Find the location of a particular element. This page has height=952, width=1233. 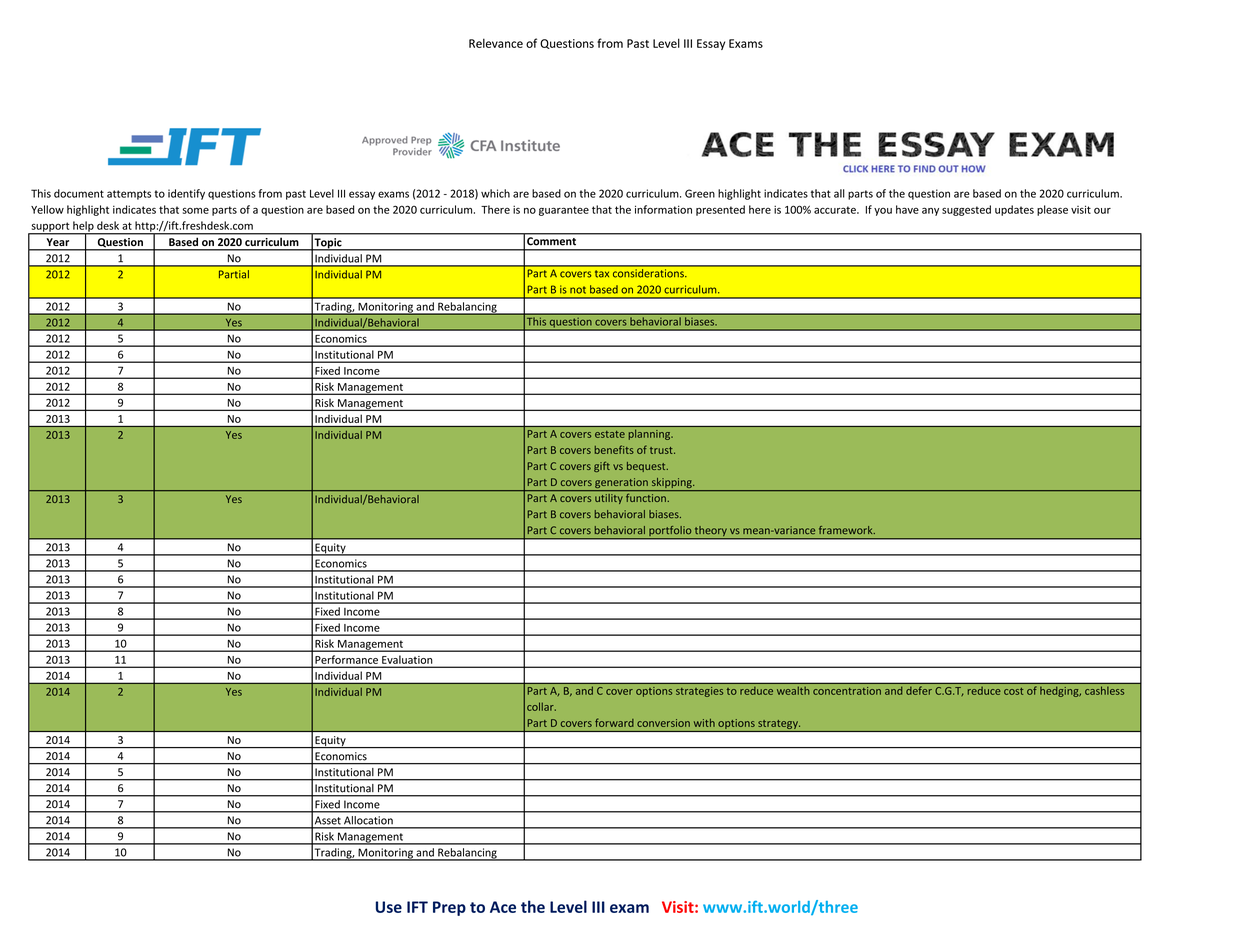

portfolio is located at coordinates (670, 532).
